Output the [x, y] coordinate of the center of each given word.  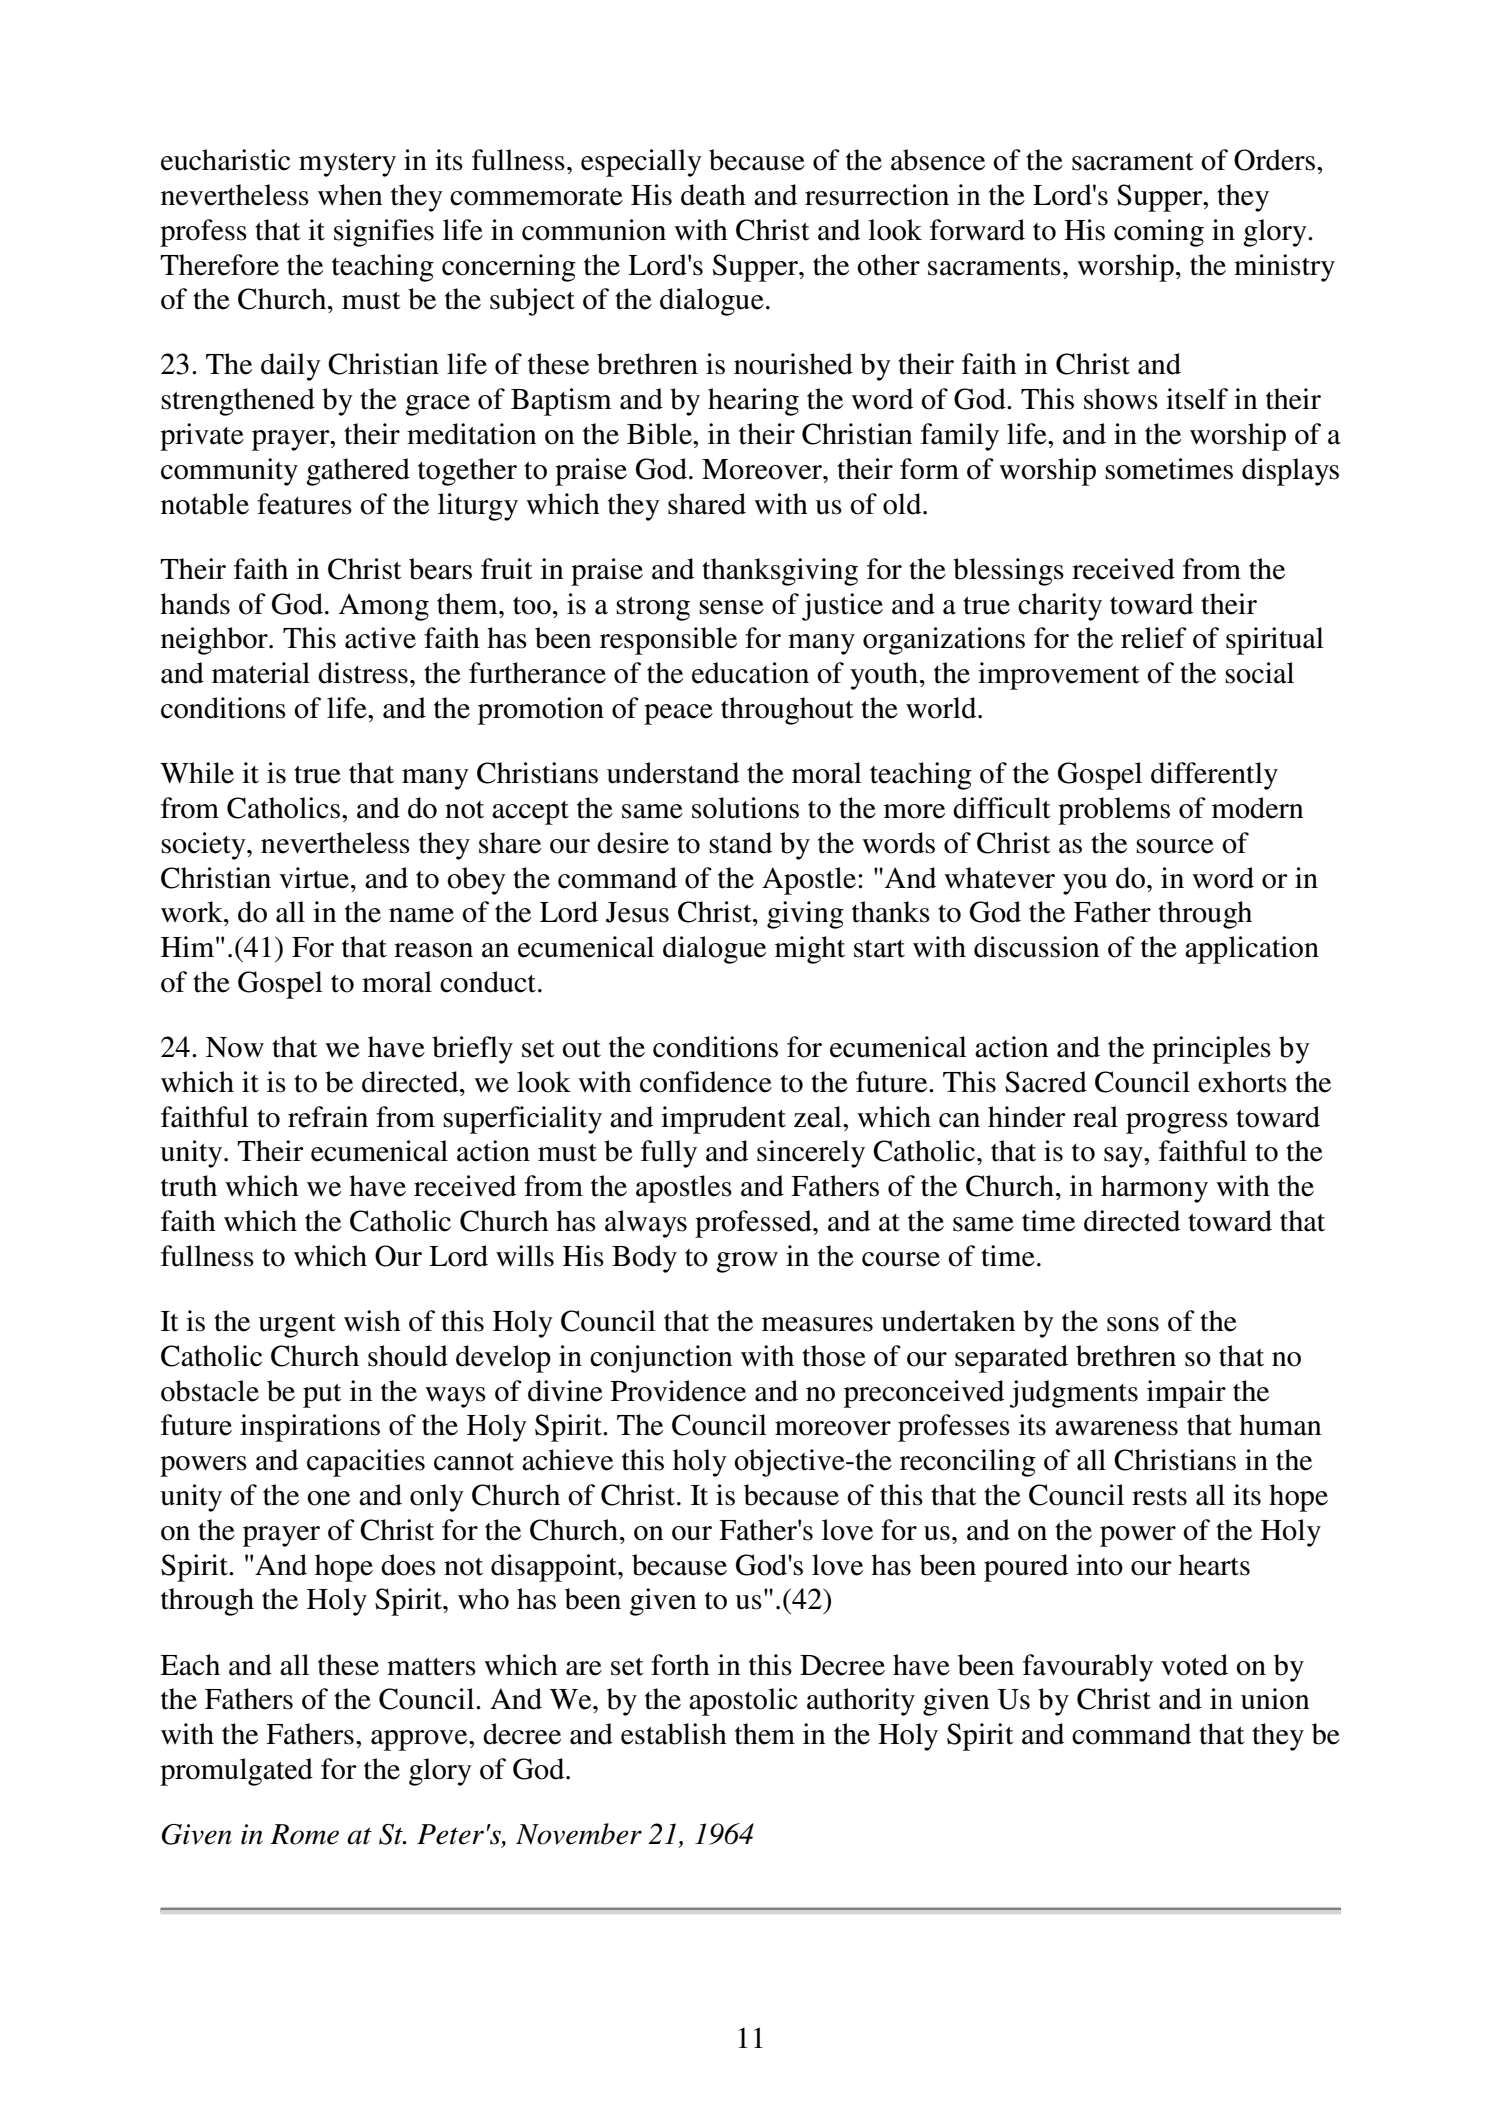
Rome [304, 1834]
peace [678, 714]
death [713, 195]
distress [363, 673]
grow [747, 1262]
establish [674, 1734]
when [350, 195]
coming [1159, 233]
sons [1133, 1324]
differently [1214, 776]
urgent [297, 1326]
